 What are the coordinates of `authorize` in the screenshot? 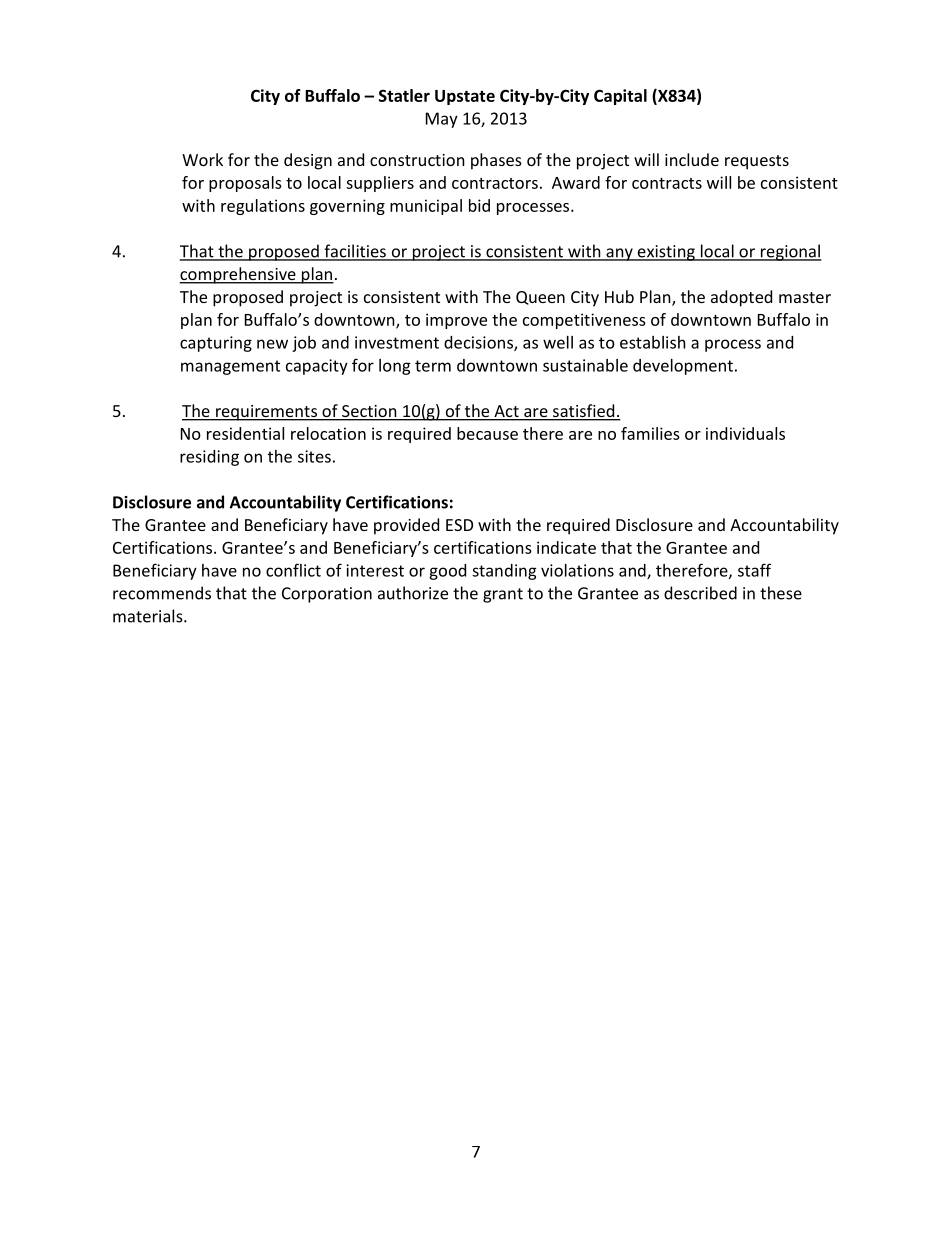 It's located at (413, 593).
